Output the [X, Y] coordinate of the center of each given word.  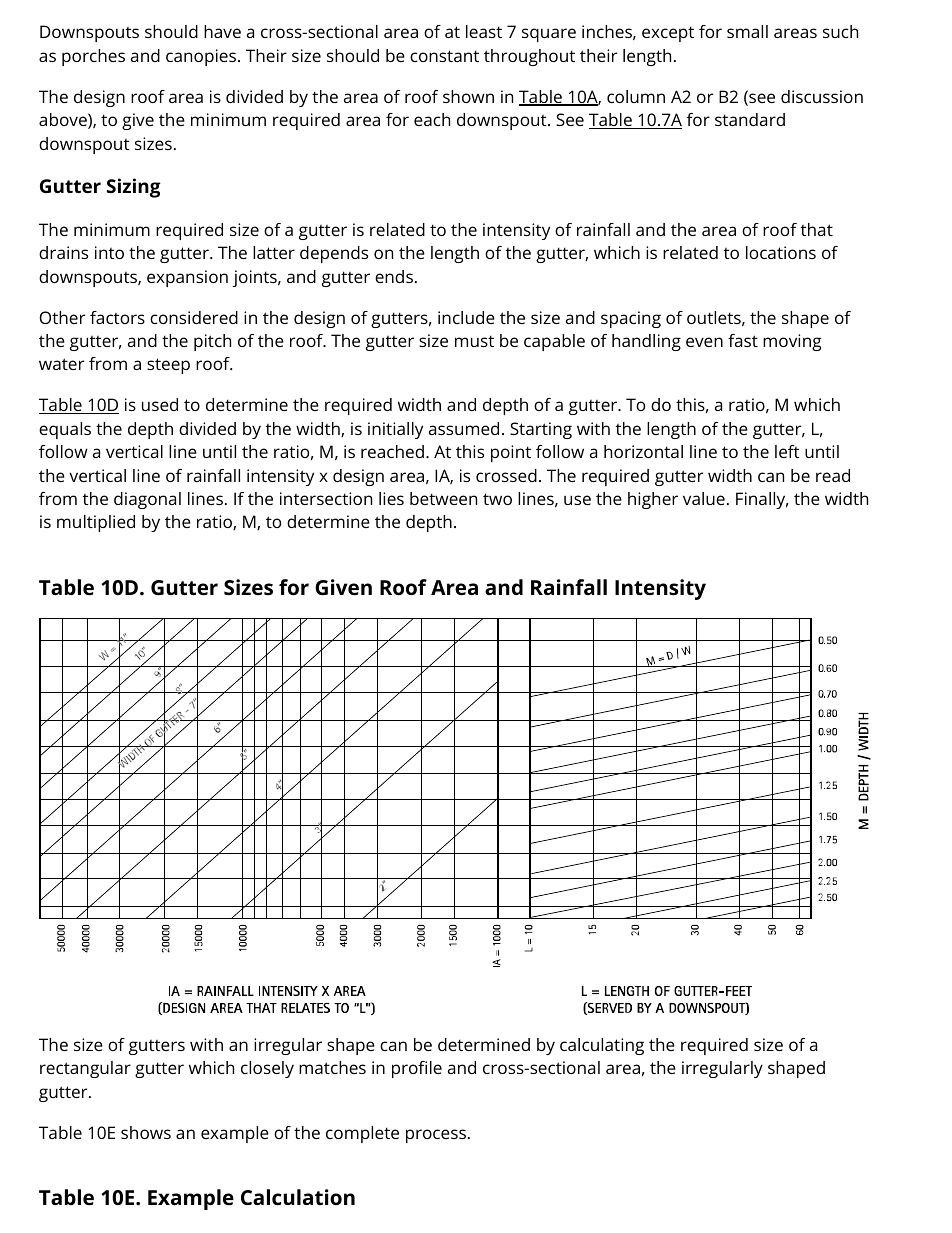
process [436, 1136]
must [474, 341]
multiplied [96, 523]
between [443, 498]
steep [168, 366]
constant [444, 56]
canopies [201, 57]
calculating [602, 1046]
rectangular [85, 1069]
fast [743, 340]
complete [362, 1134]
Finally [762, 500]
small [747, 31]
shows [146, 1132]
